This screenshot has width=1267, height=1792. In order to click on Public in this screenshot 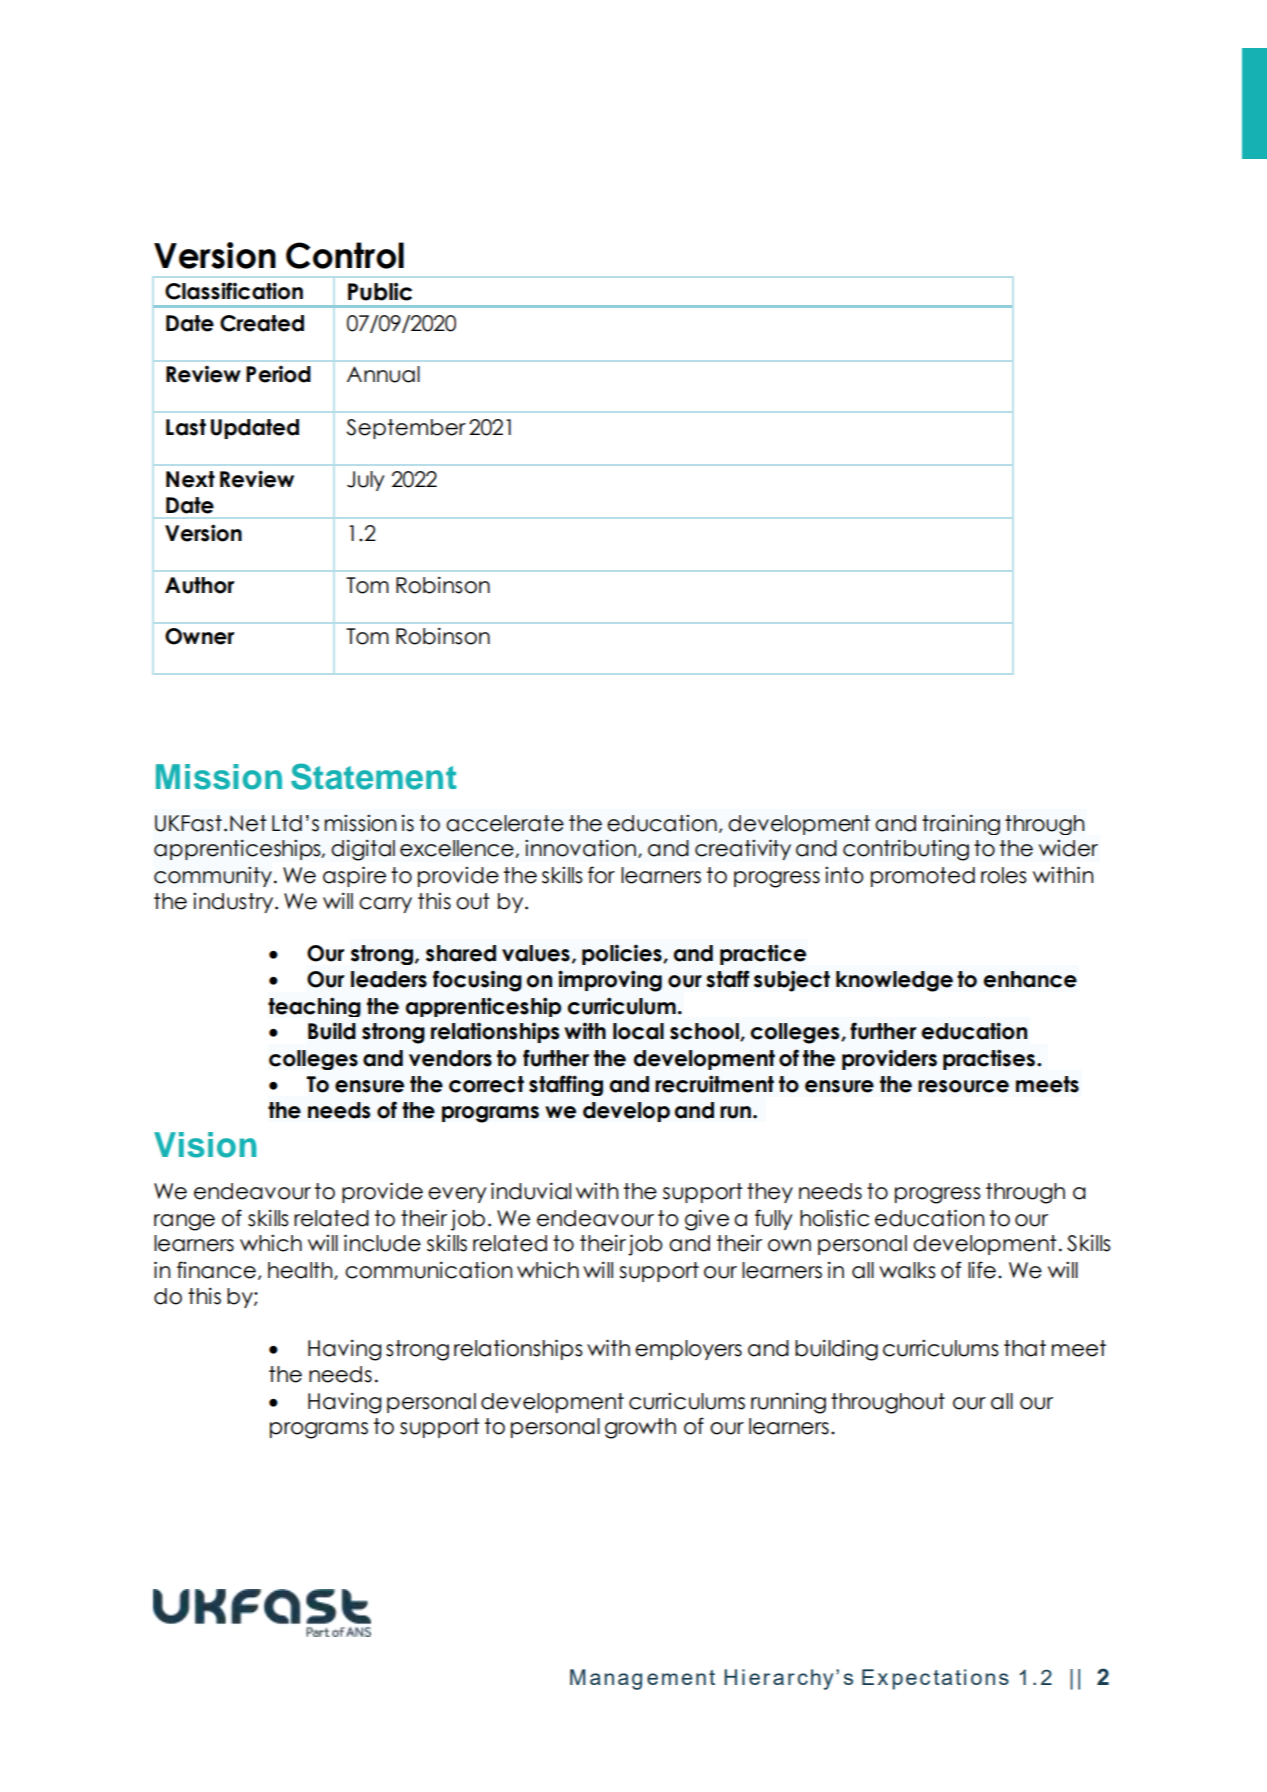, I will do `click(380, 292)`.
